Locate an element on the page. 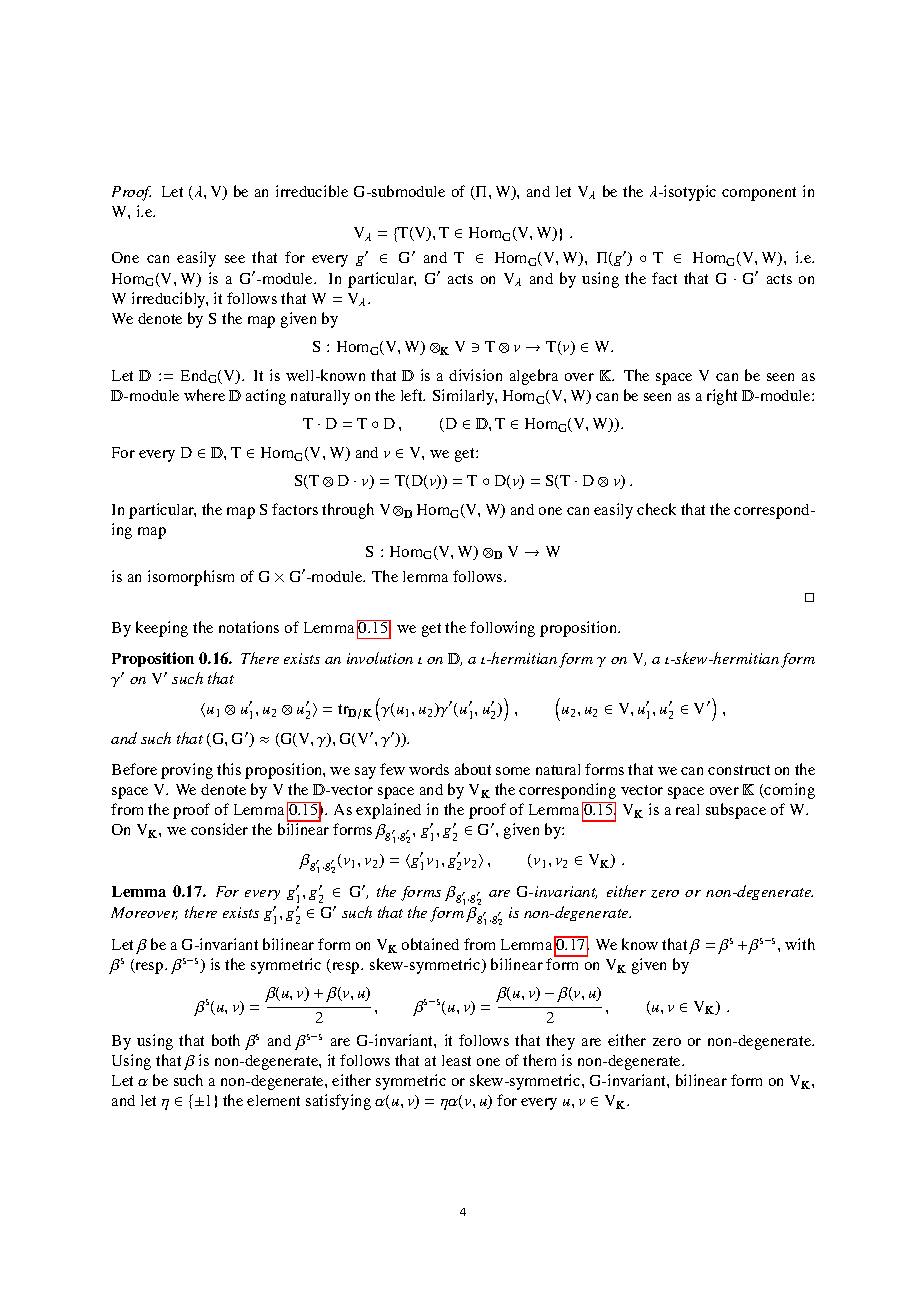 This document has width=924, height=1308. construct is located at coordinates (739, 770).
